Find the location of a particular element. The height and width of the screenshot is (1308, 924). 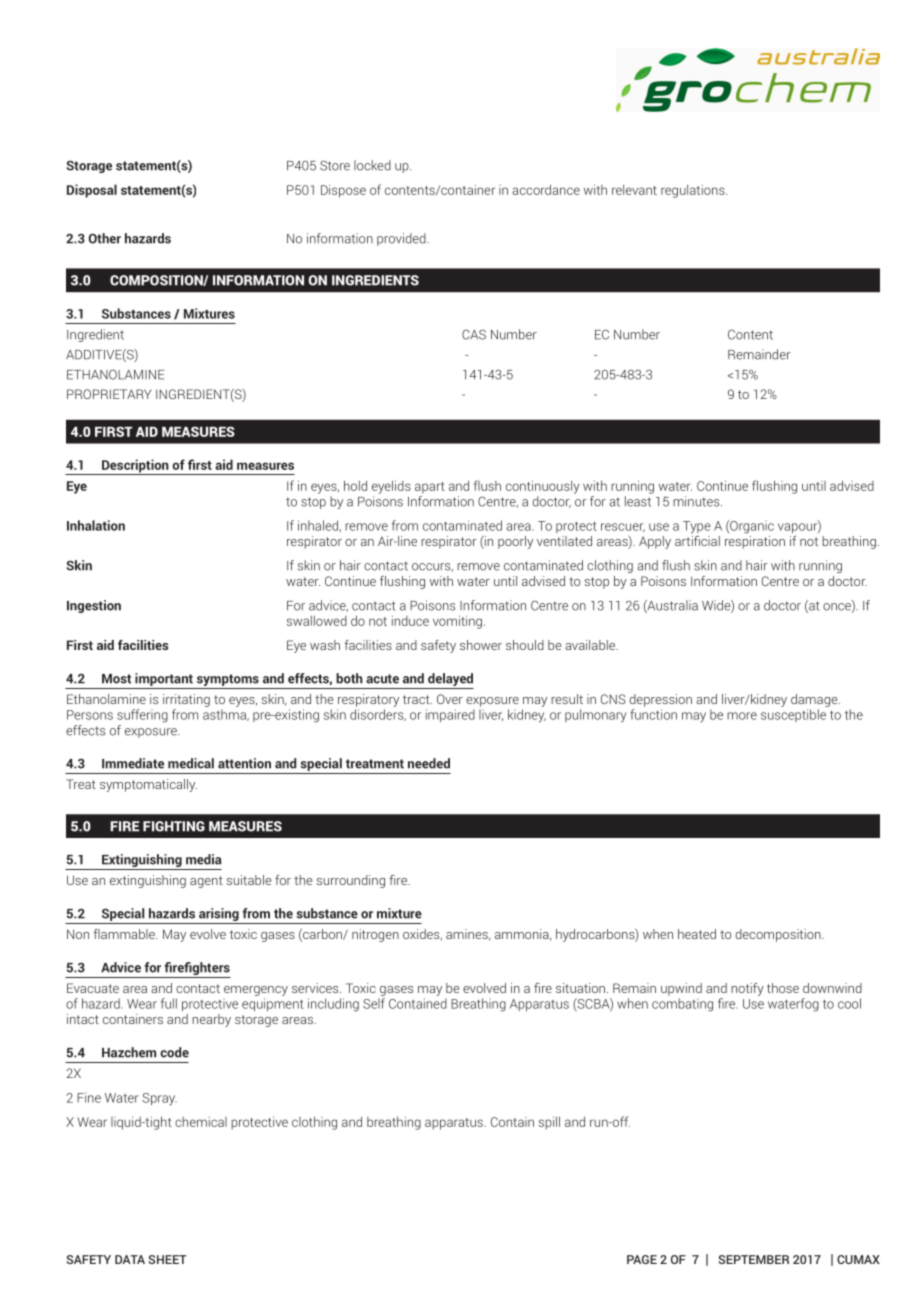

accordance is located at coordinates (546, 189).
